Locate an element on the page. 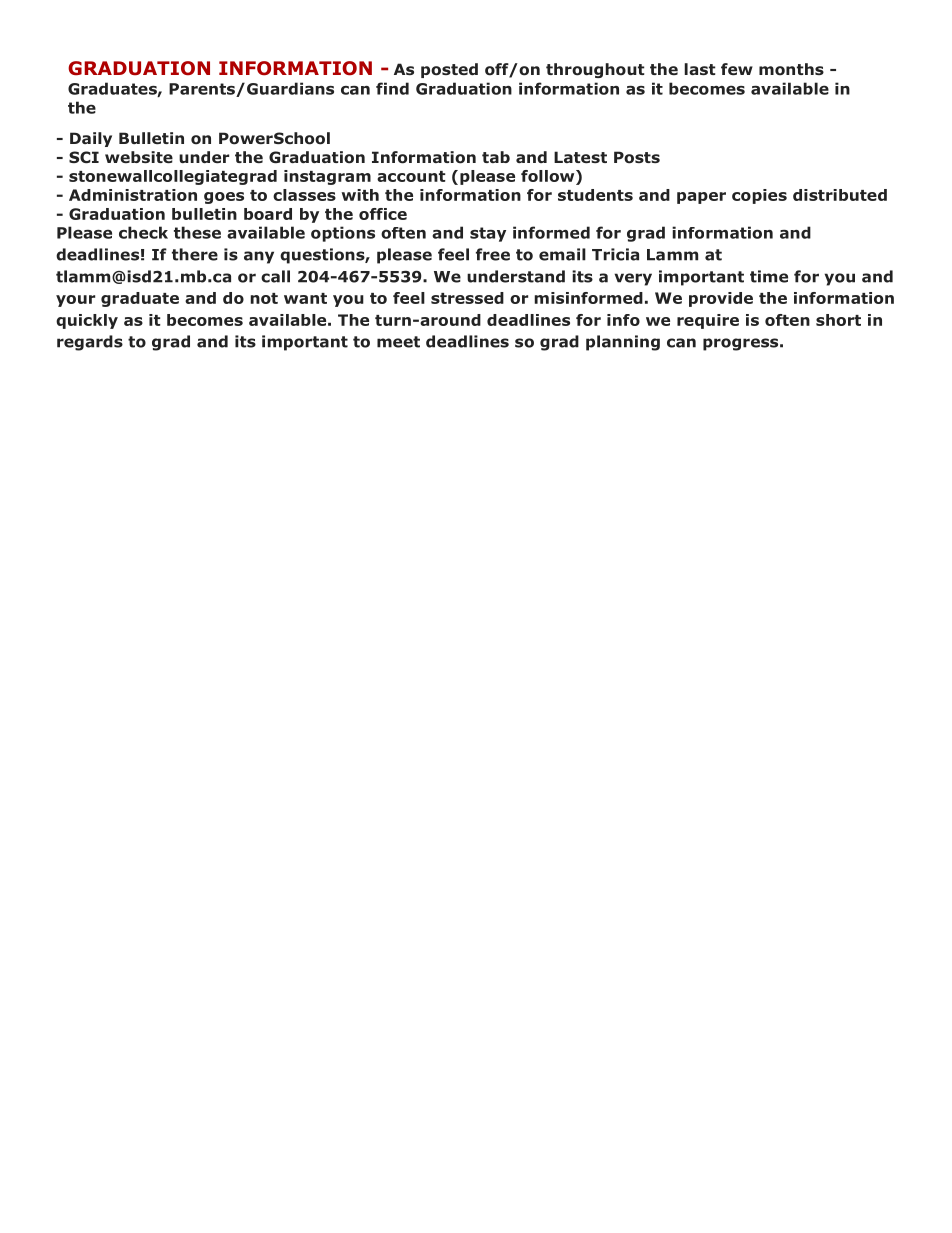  find is located at coordinates (392, 88).
